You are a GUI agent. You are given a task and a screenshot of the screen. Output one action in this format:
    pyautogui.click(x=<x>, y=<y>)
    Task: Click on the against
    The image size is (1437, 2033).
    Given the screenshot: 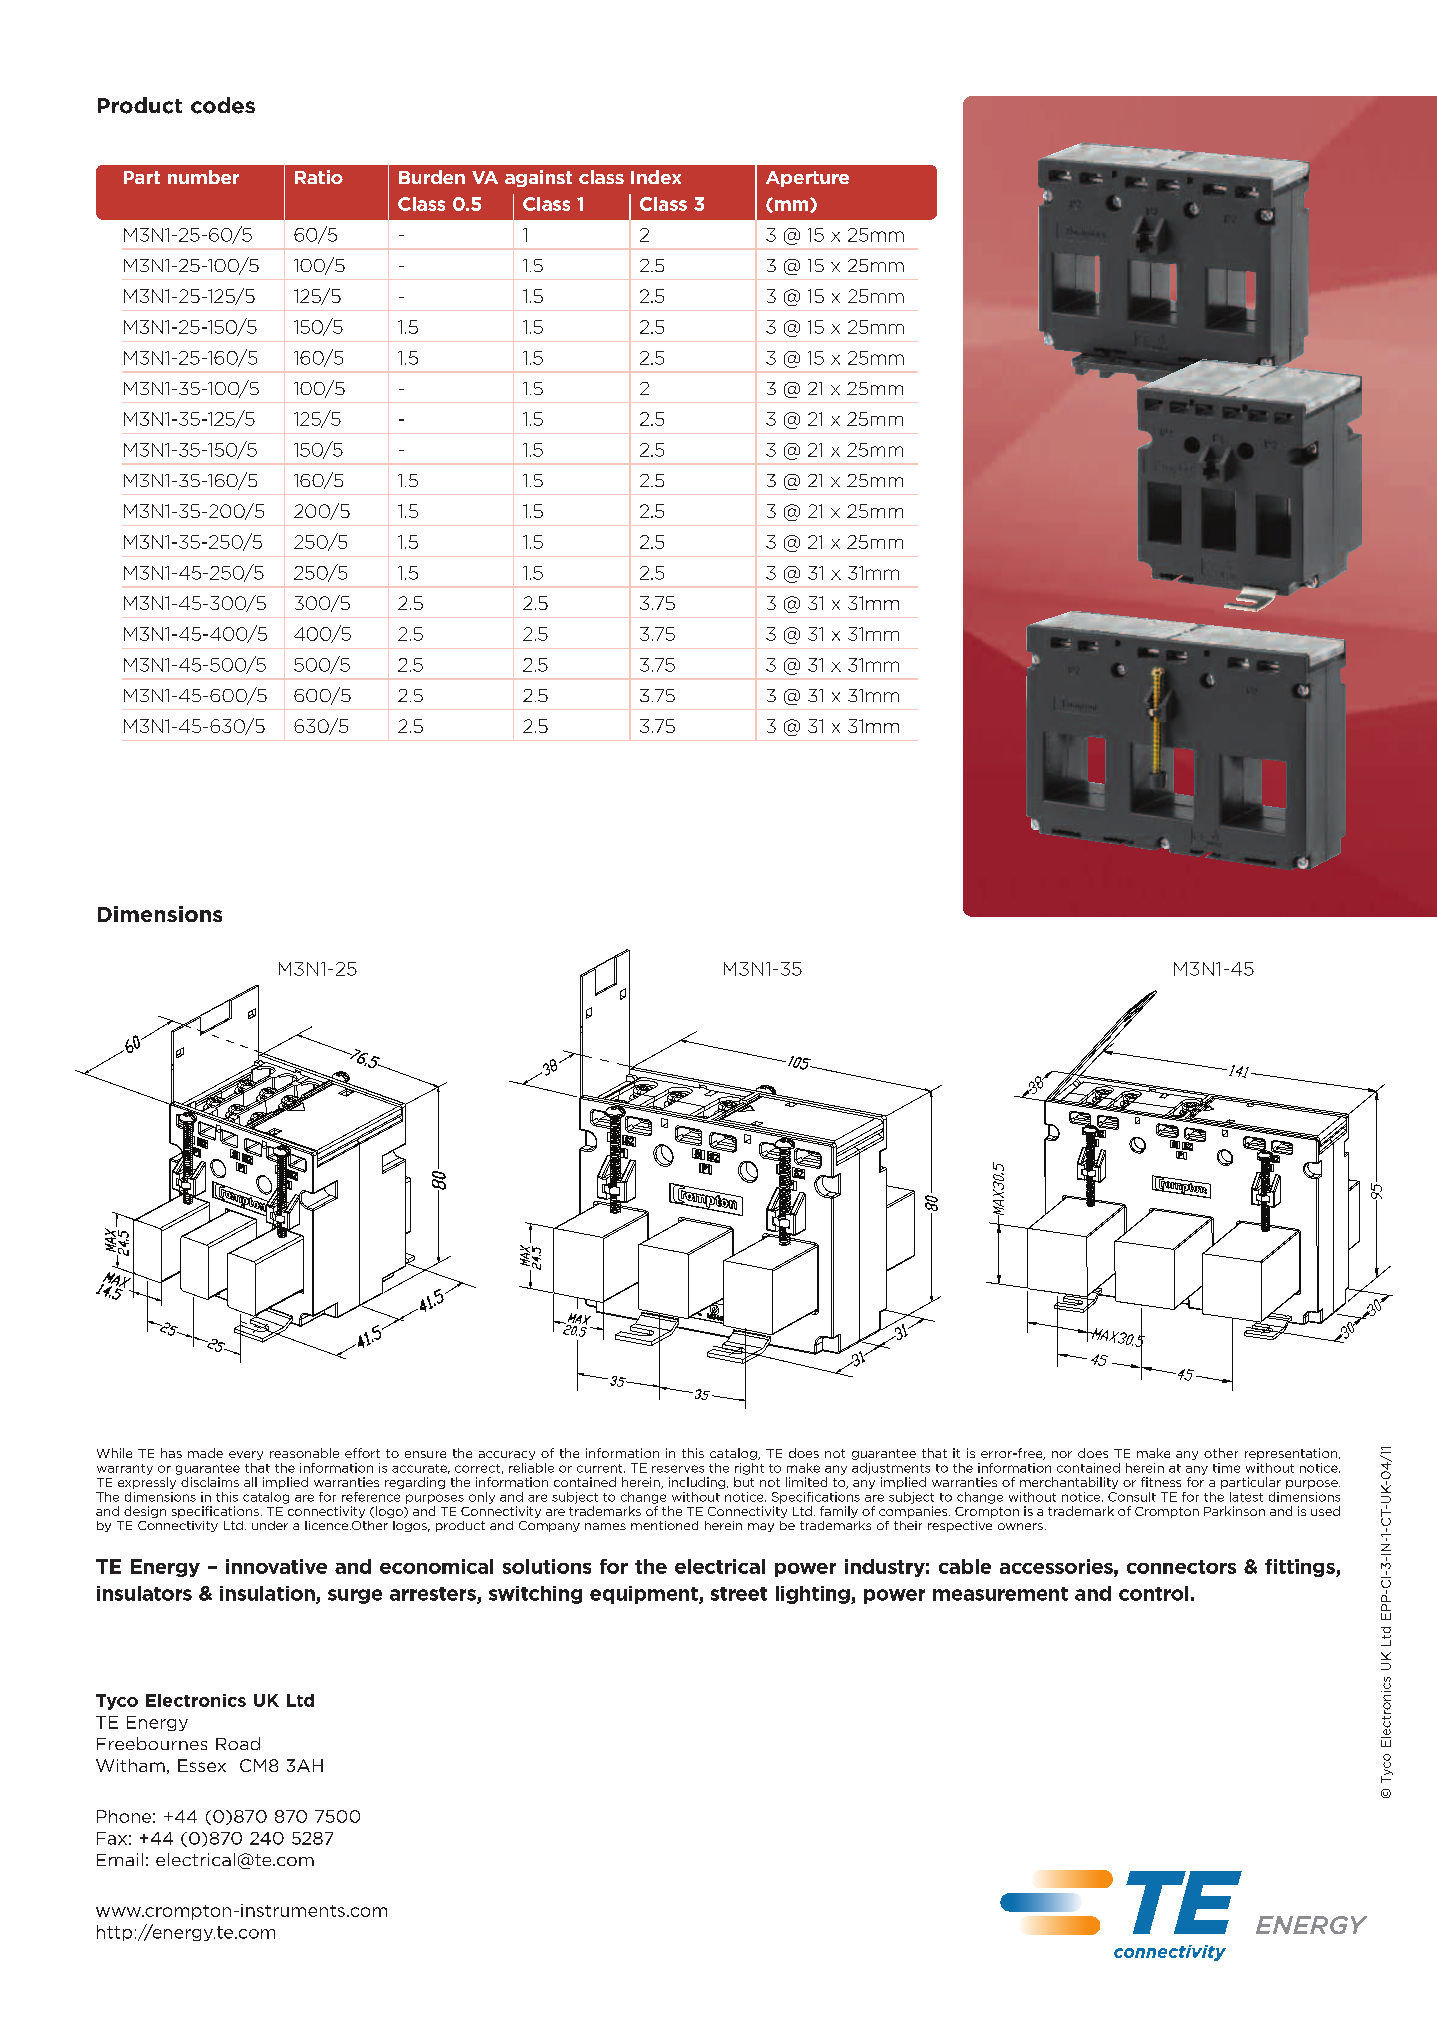 What is the action you would take?
    pyautogui.click(x=538, y=178)
